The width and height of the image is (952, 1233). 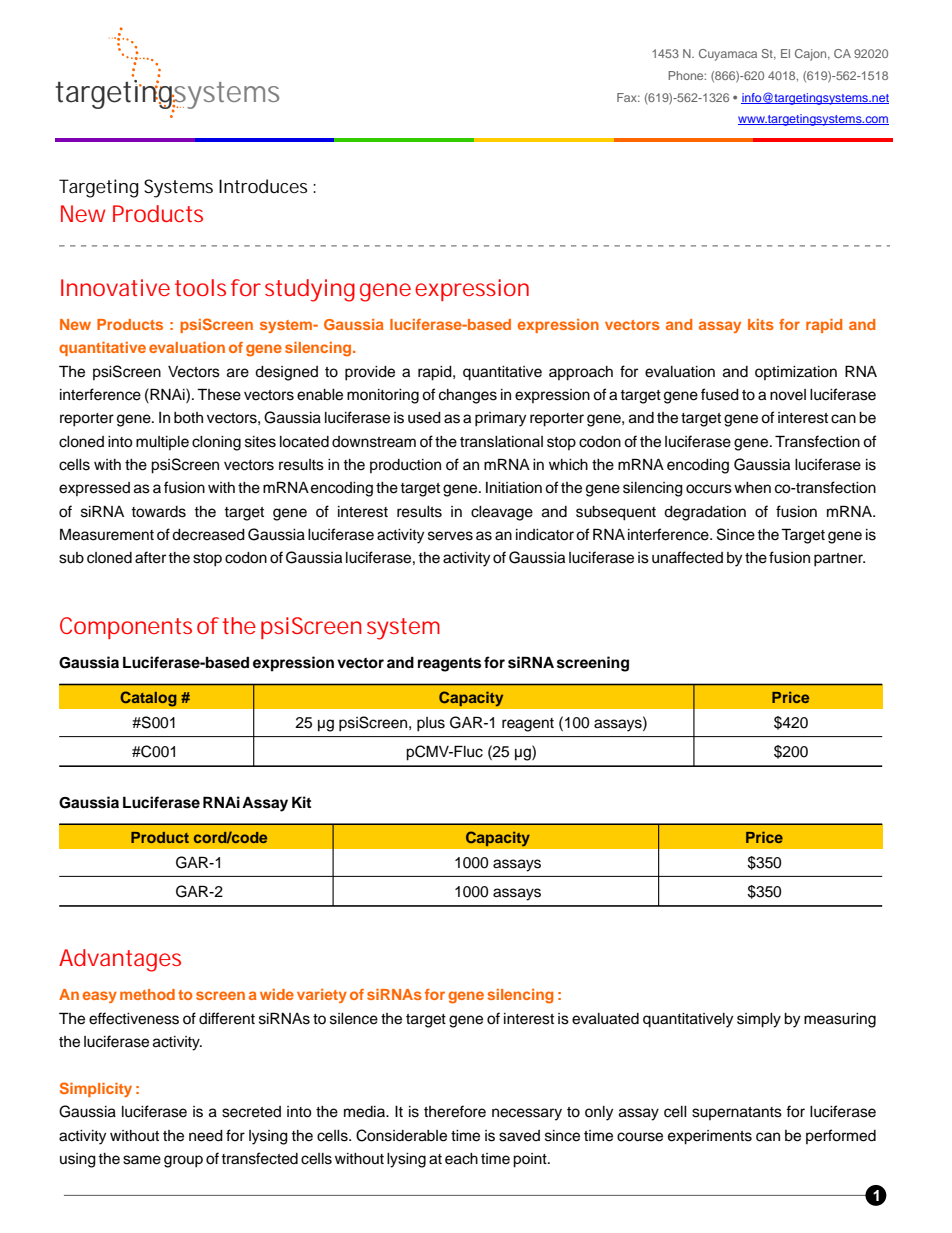 What do you see at coordinates (759, 1020) in the image?
I see `simply` at bounding box center [759, 1020].
